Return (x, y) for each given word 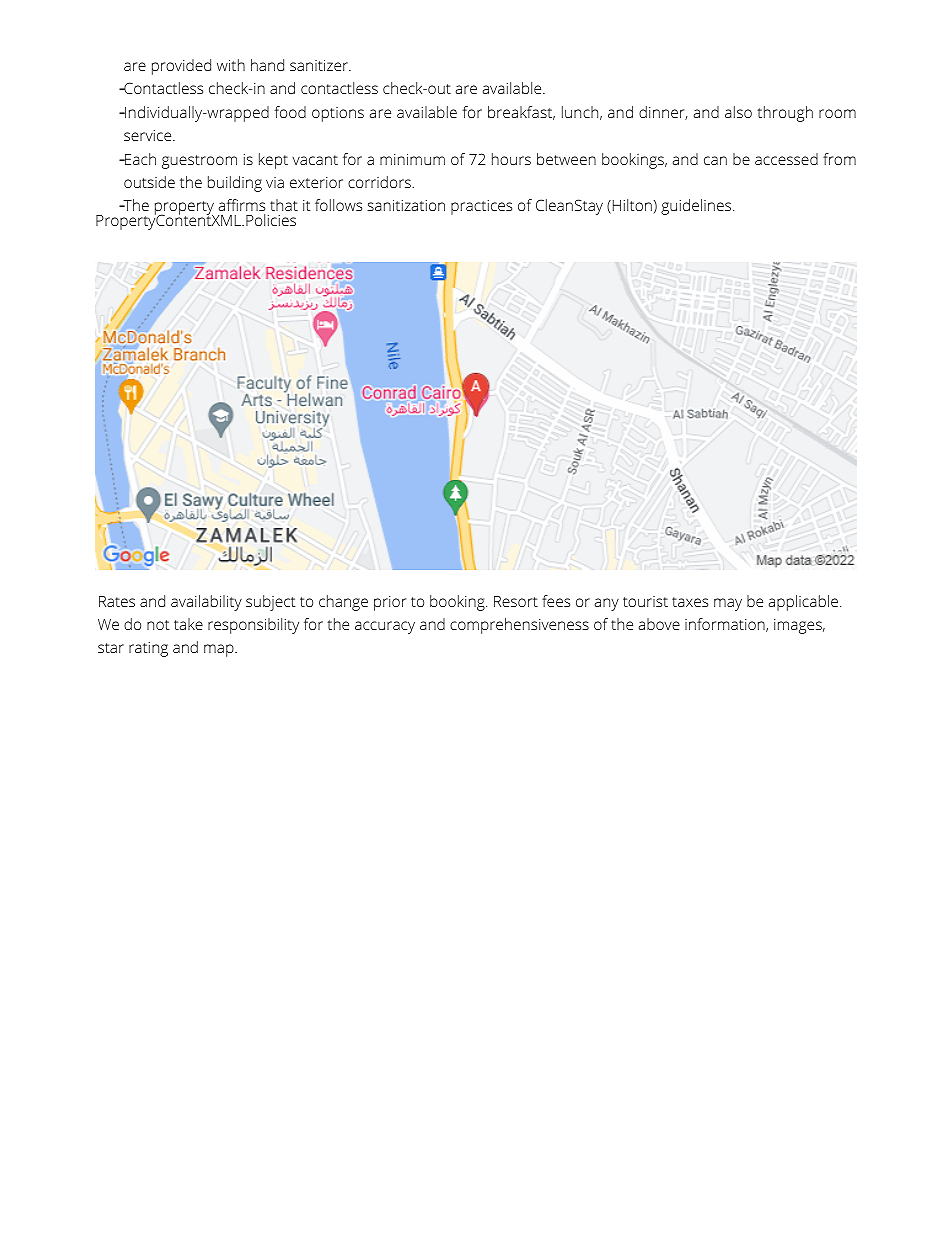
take (188, 624)
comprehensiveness (519, 626)
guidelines (697, 207)
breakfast (521, 113)
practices (481, 207)
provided (181, 67)
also (738, 112)
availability (206, 603)
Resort (516, 601)
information (726, 625)
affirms (242, 205)
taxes (690, 602)
